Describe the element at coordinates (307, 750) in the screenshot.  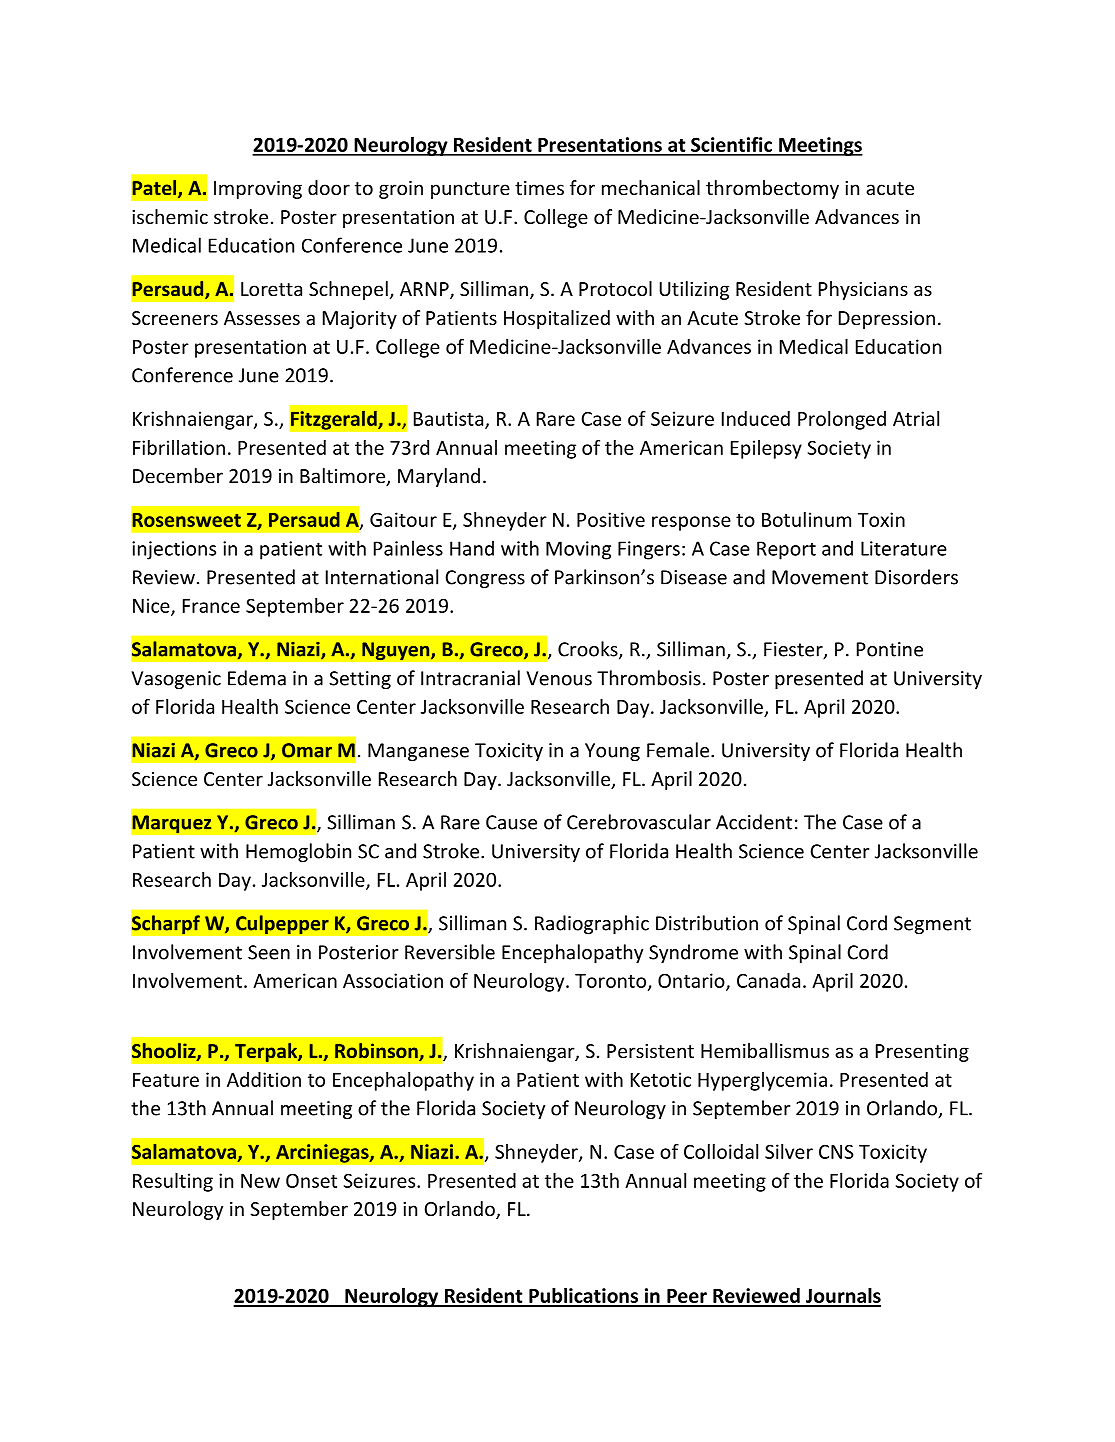
I see `Omar` at that location.
